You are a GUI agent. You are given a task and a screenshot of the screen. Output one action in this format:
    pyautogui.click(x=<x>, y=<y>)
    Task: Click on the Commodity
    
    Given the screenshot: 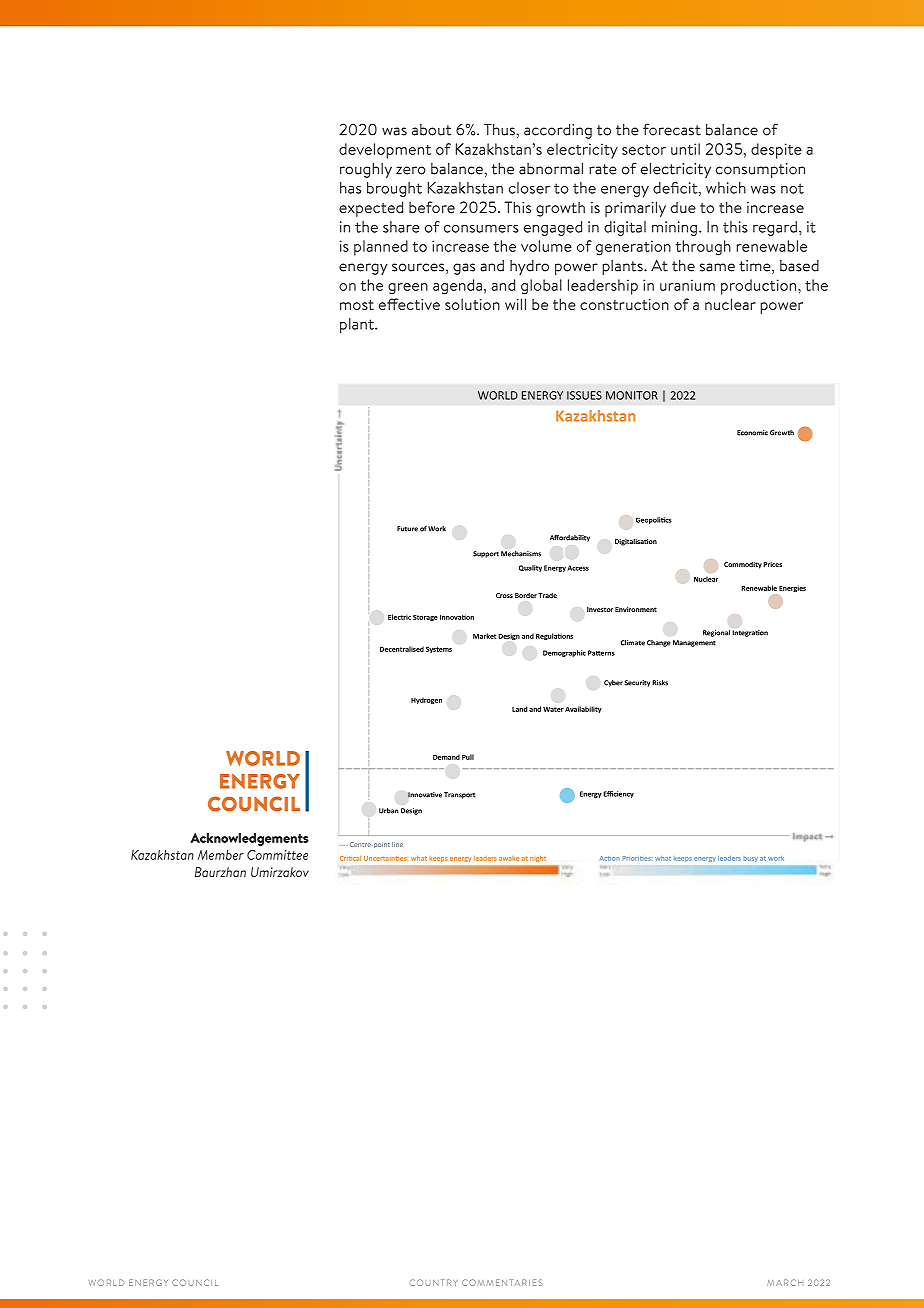 What is the action you would take?
    pyautogui.click(x=743, y=565)
